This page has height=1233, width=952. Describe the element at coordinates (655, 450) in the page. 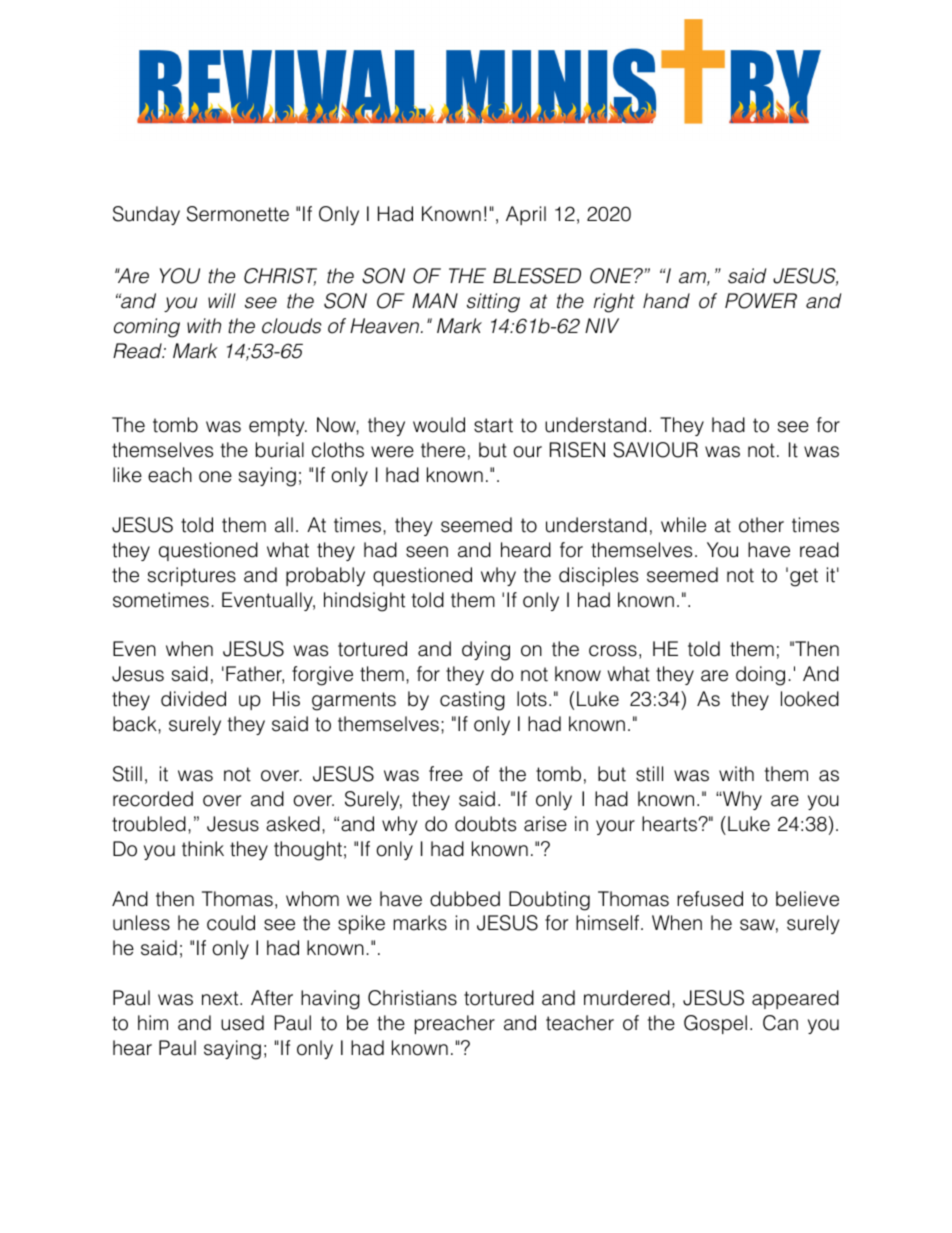

I see `SAVIOUR` at that location.
